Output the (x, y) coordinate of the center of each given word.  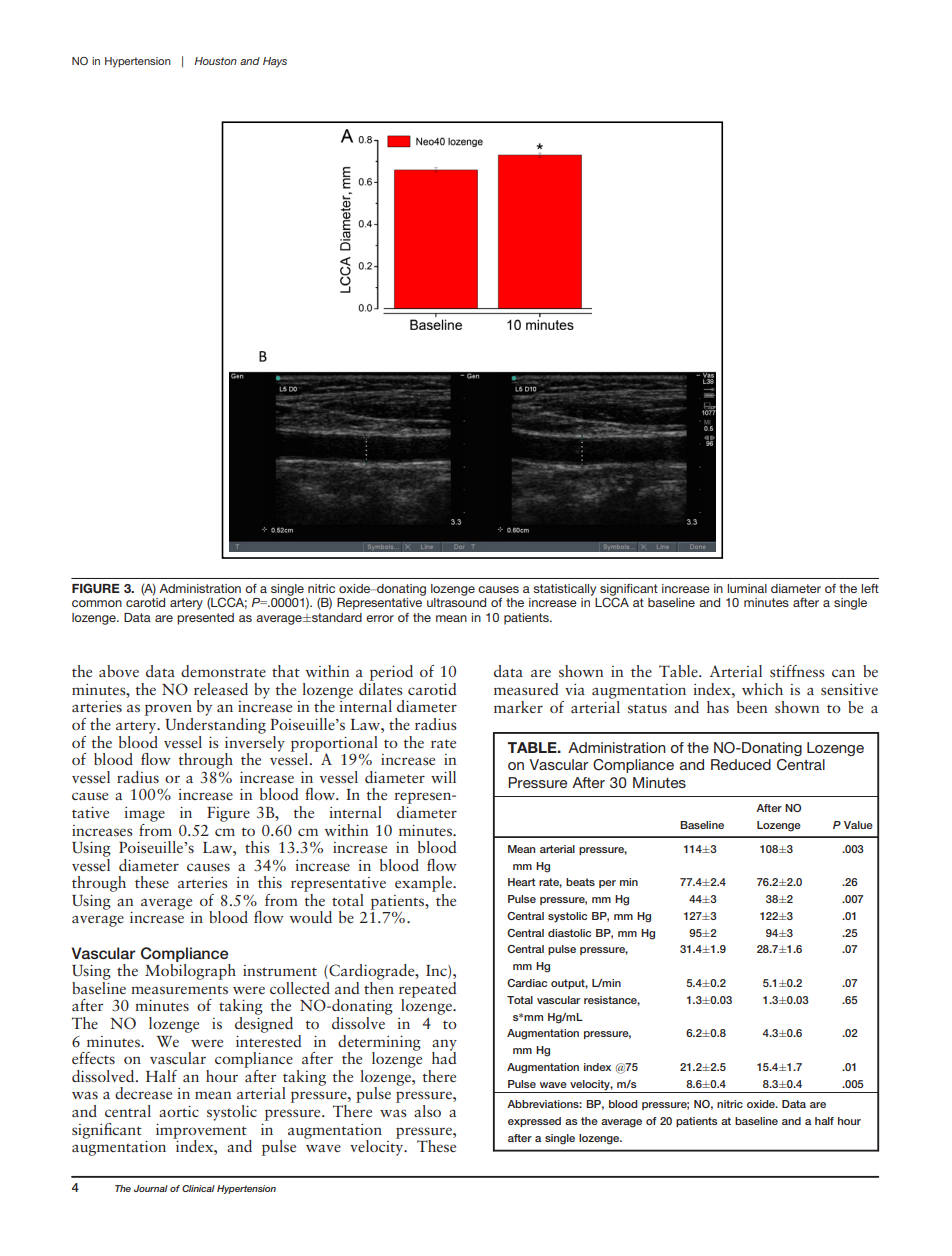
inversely (255, 743)
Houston (215, 61)
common (97, 603)
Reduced (741, 764)
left (870, 588)
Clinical (198, 1188)
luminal (747, 588)
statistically (564, 590)
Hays (275, 62)
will (443, 777)
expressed (534, 1122)
